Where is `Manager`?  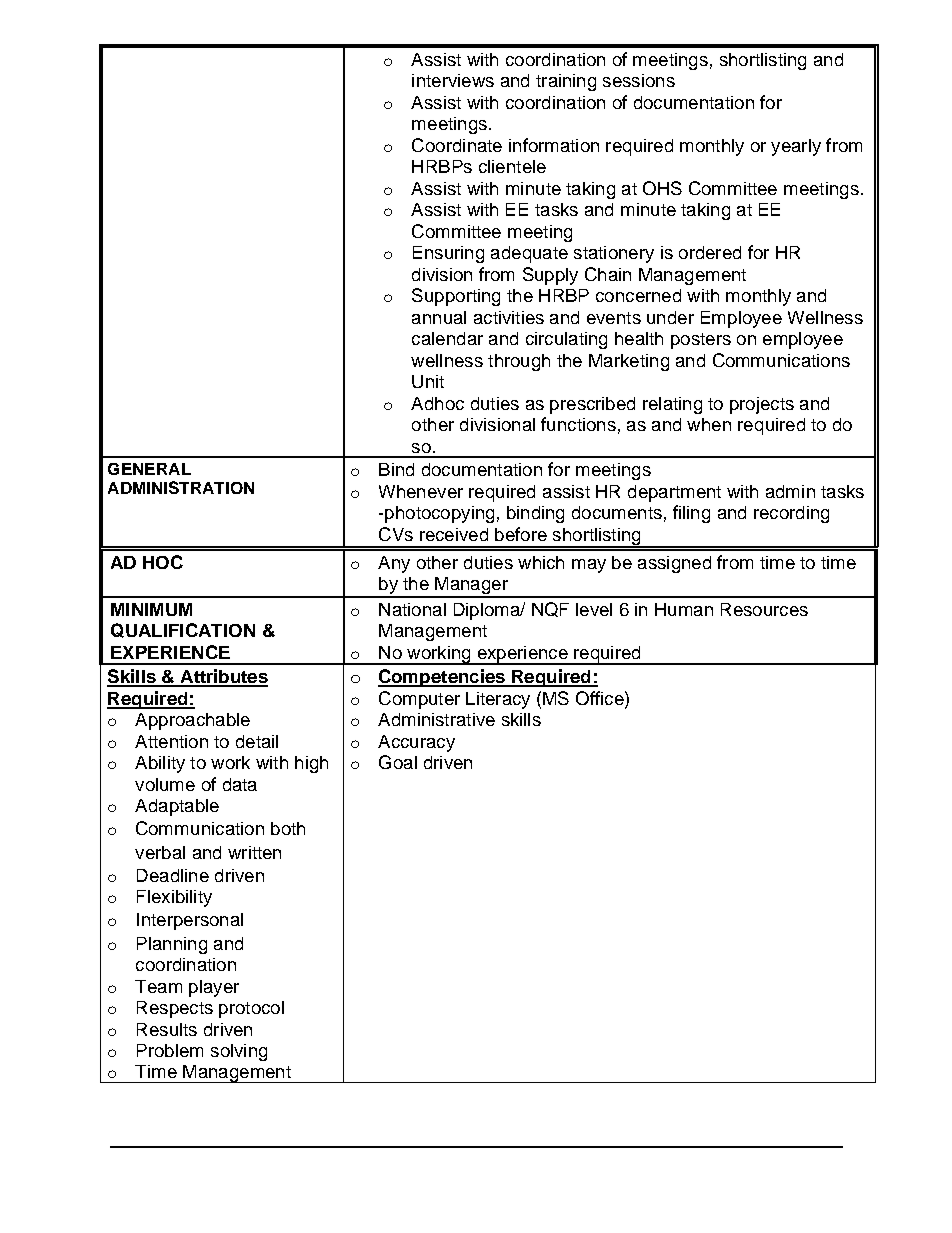 Manager is located at coordinates (471, 587).
